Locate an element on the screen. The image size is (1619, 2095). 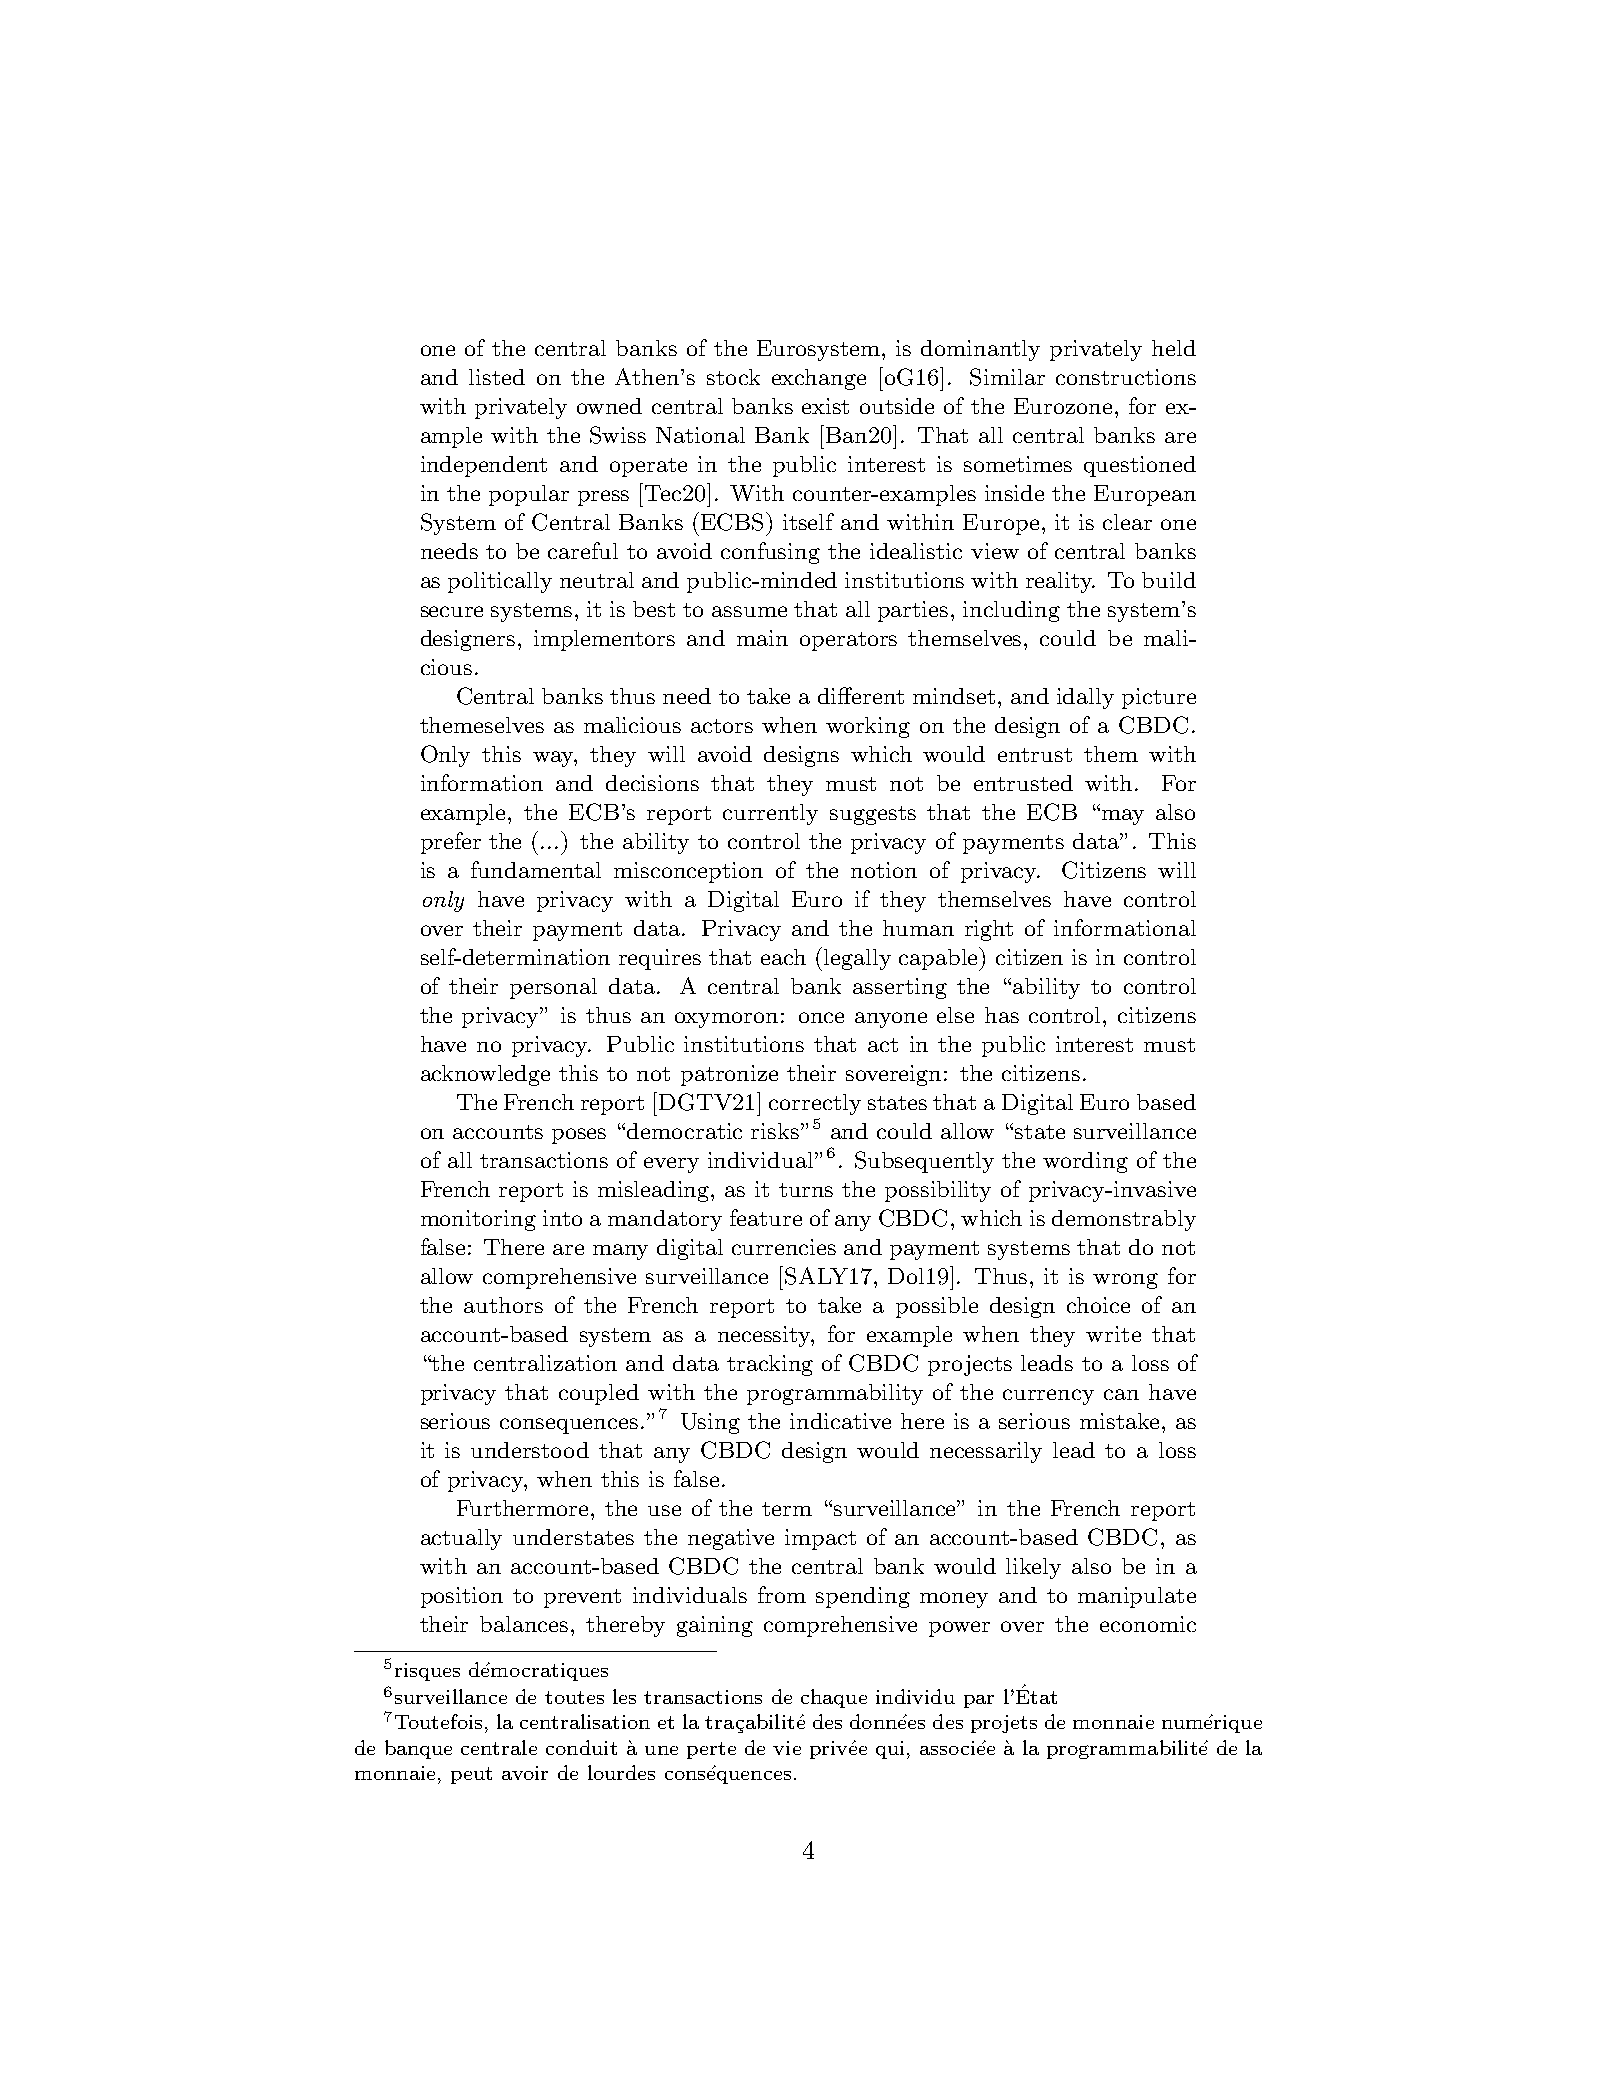
secure is located at coordinates (452, 611).
